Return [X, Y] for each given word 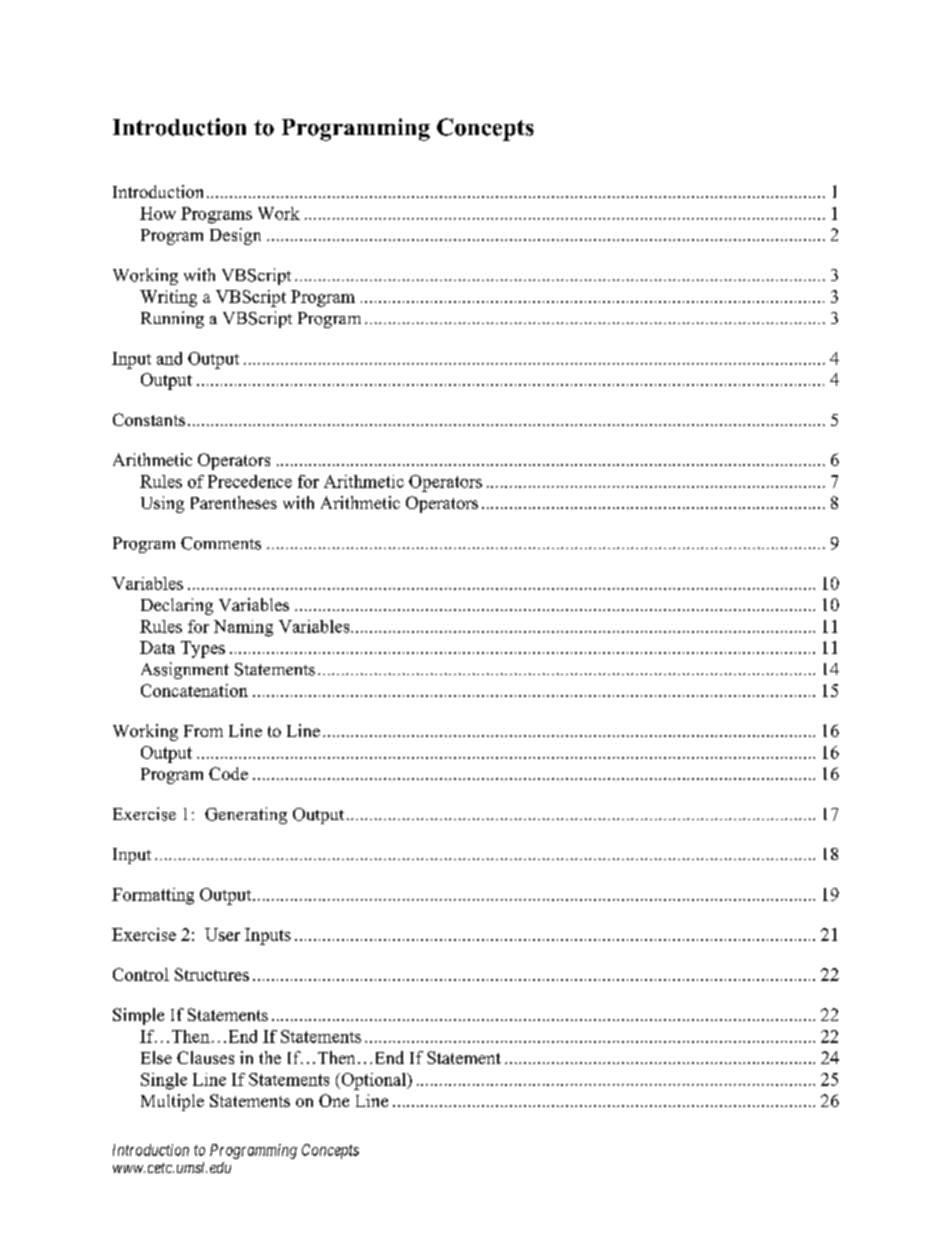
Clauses [205, 1057]
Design [235, 236]
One [334, 1100]
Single [164, 1081]
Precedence [250, 481]
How [158, 213]
